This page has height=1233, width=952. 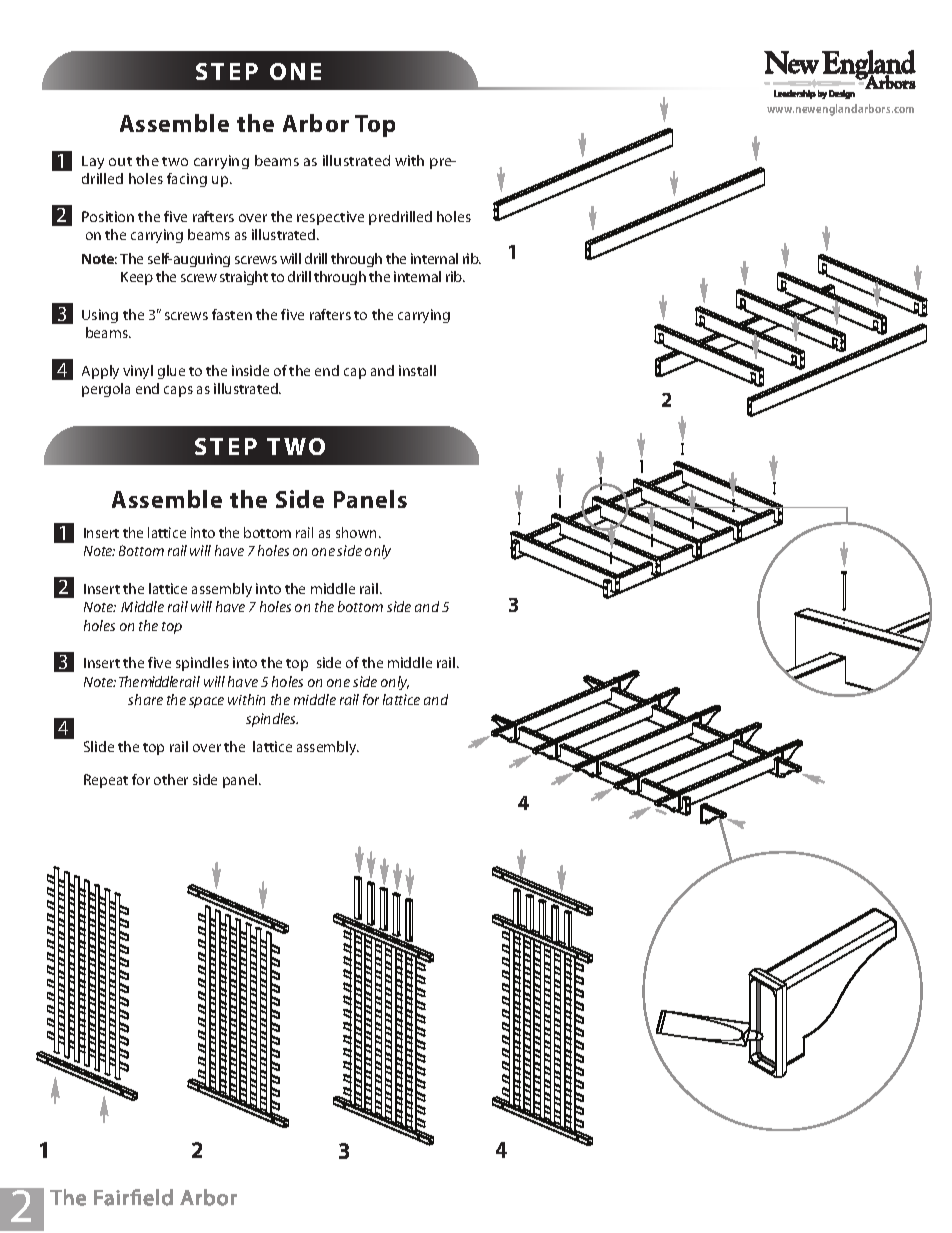 What do you see at coordinates (106, 390) in the page?
I see `pergola` at bounding box center [106, 390].
